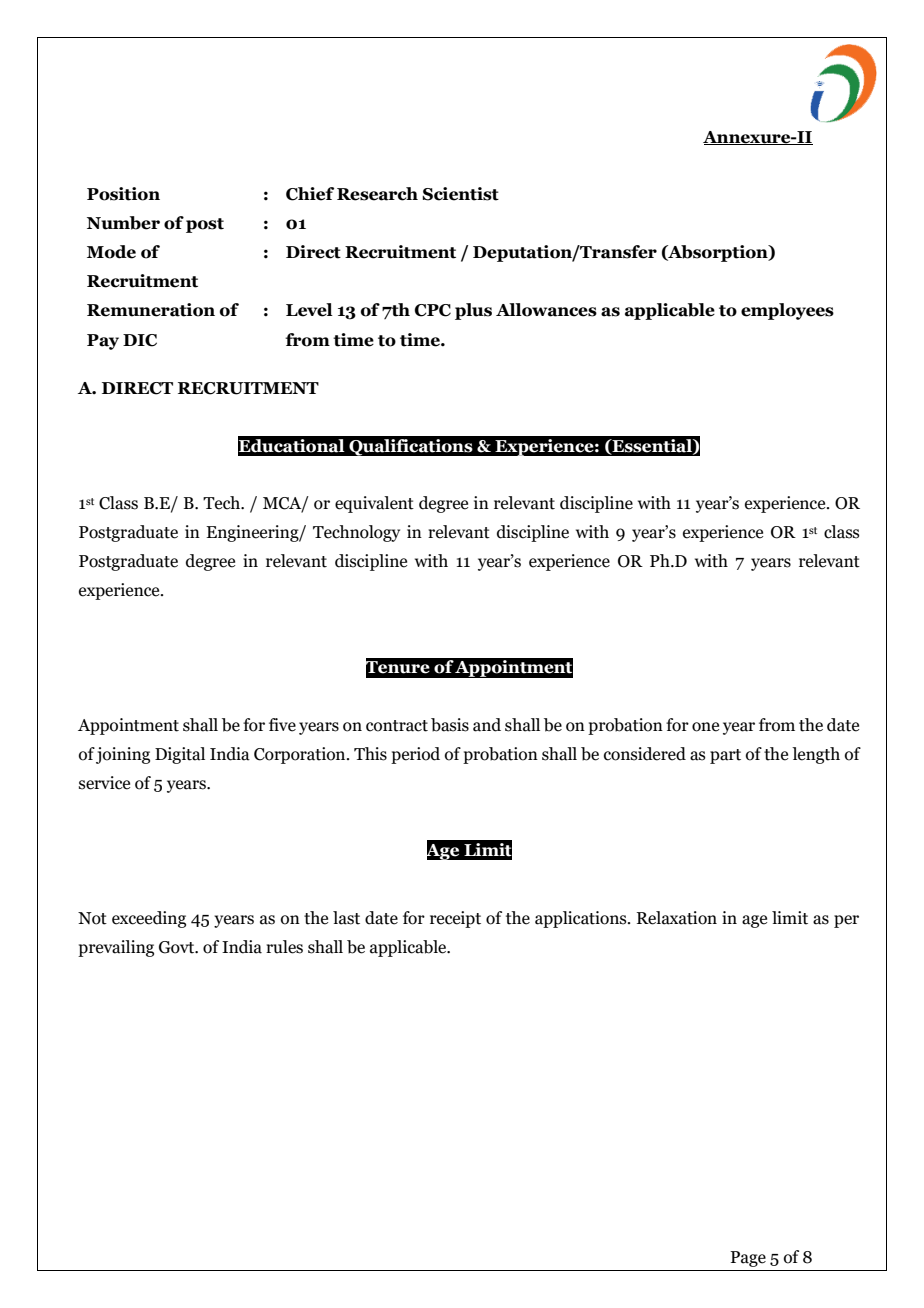 The height and width of the screenshot is (1308, 924). Describe the element at coordinates (787, 311) in the screenshot. I see `employees` at that location.
